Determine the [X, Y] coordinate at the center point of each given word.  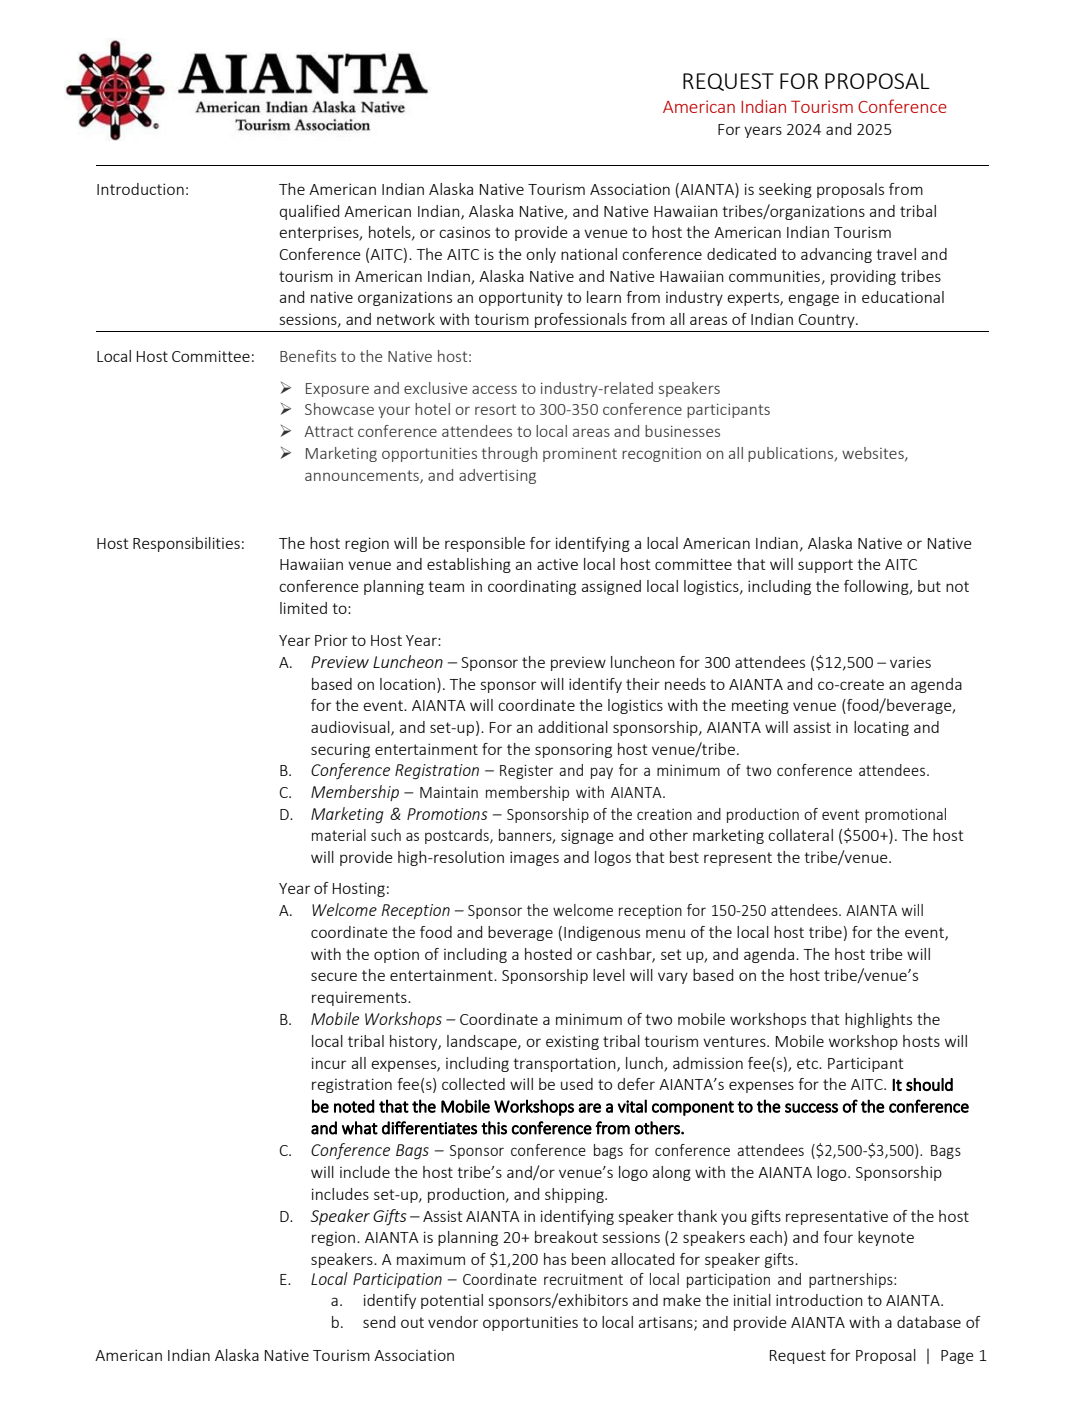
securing [340, 751]
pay [602, 773]
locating [881, 728]
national [589, 254]
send [379, 1322]
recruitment [583, 1279]
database [929, 1322]
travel [896, 254]
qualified [309, 212]
